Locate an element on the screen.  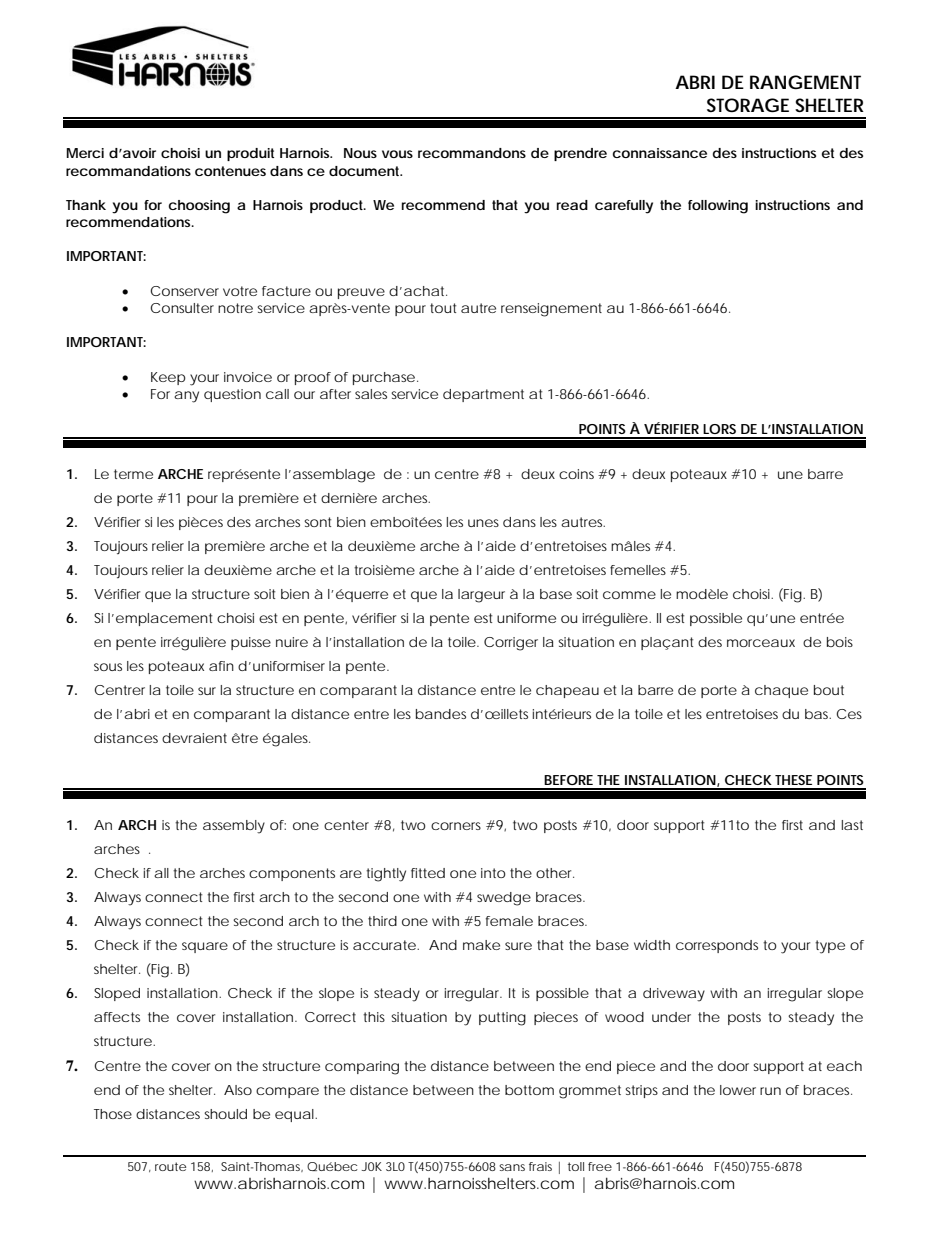
THESE is located at coordinates (793, 780).
